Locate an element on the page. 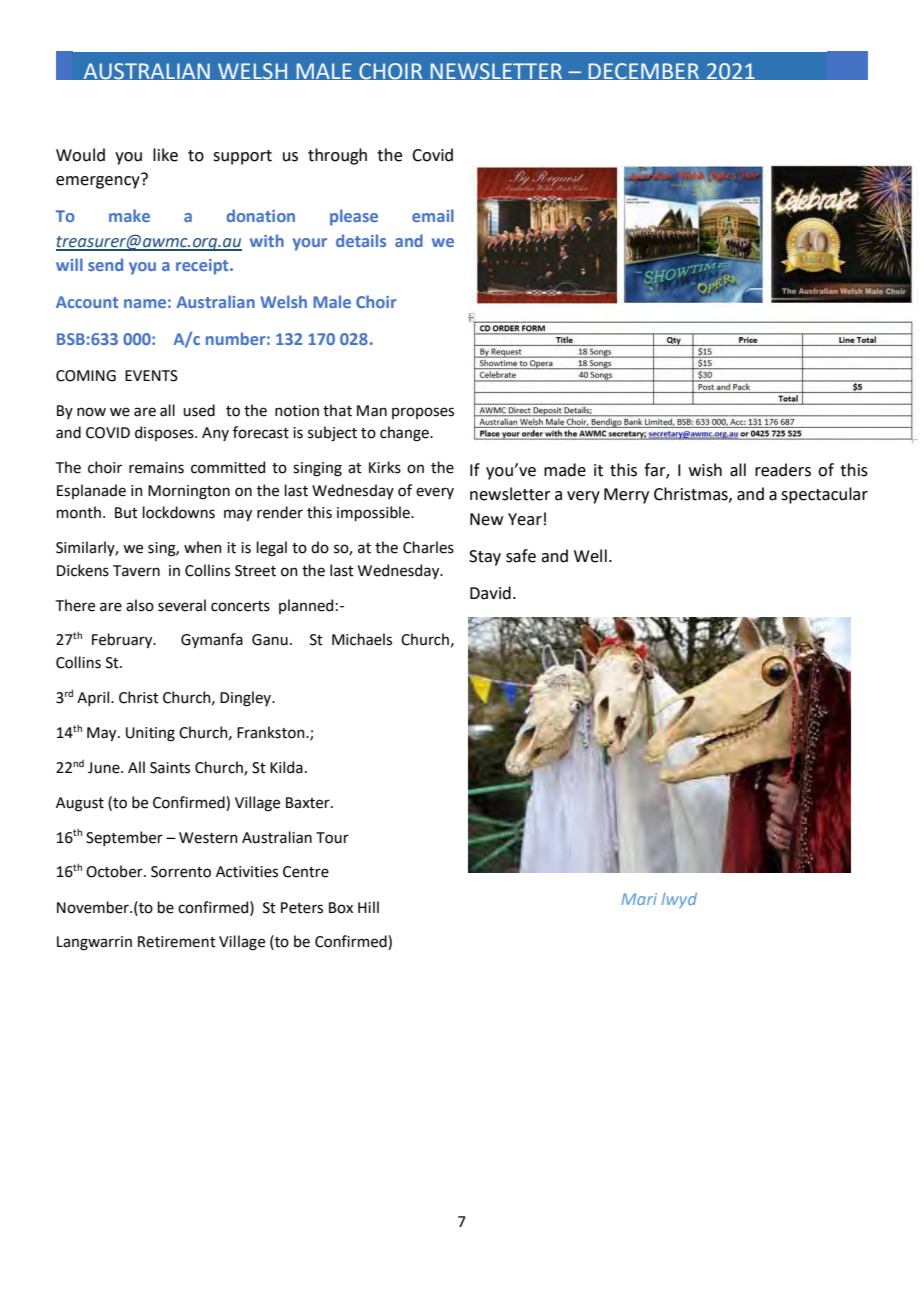  like is located at coordinates (165, 155).
